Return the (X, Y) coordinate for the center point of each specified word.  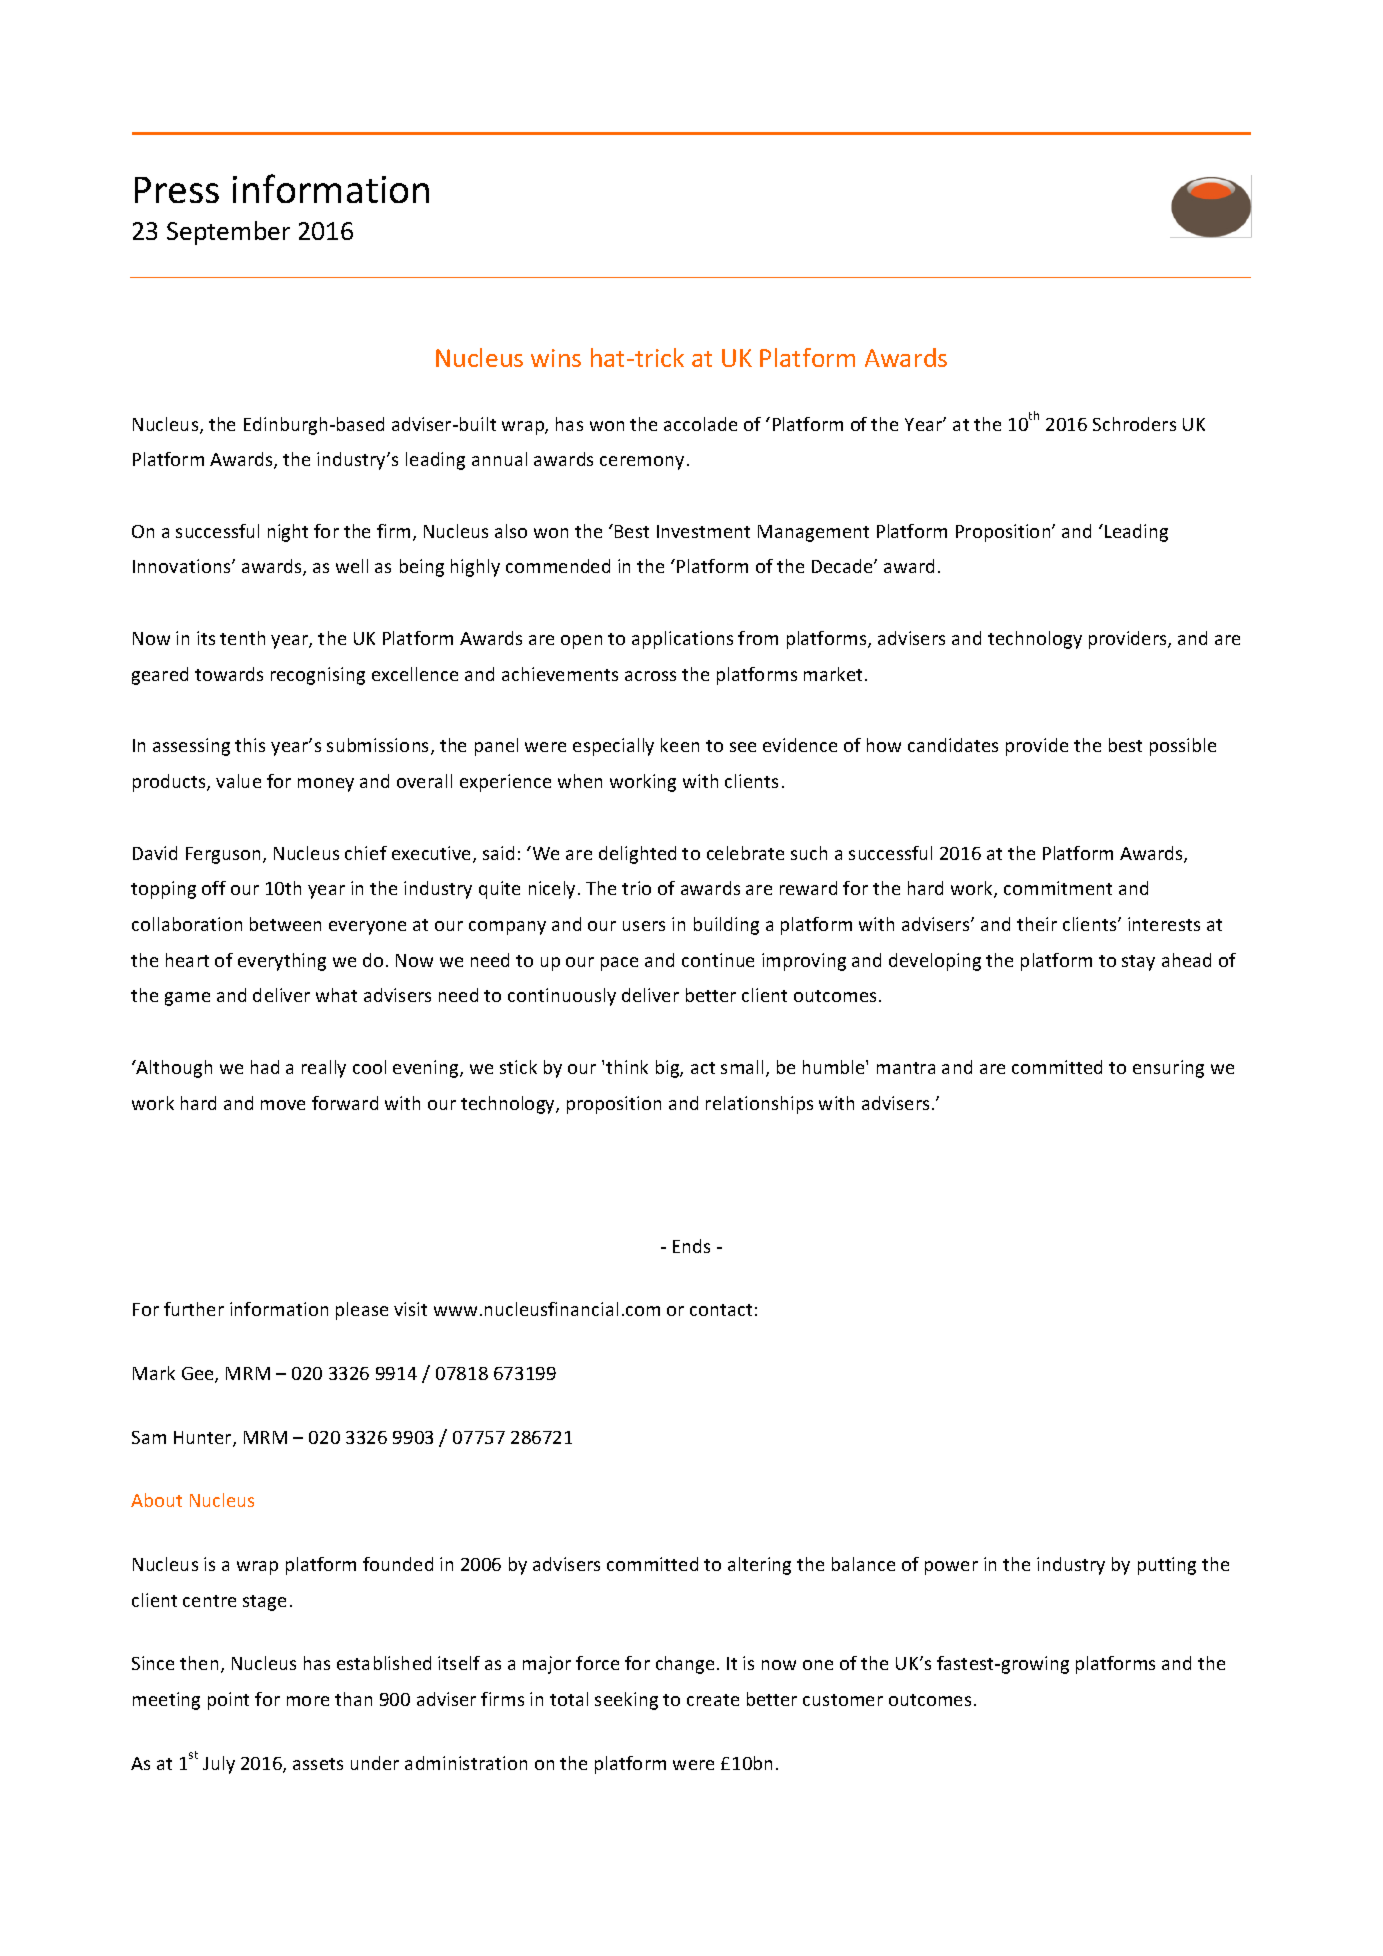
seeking (626, 1701)
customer (843, 1700)
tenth (242, 638)
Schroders (1134, 424)
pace (619, 964)
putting (1167, 1566)
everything (282, 962)
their (1037, 924)
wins (556, 358)
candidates (953, 745)
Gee (199, 1375)
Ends (691, 1246)
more (308, 1701)
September (228, 233)
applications (682, 640)
